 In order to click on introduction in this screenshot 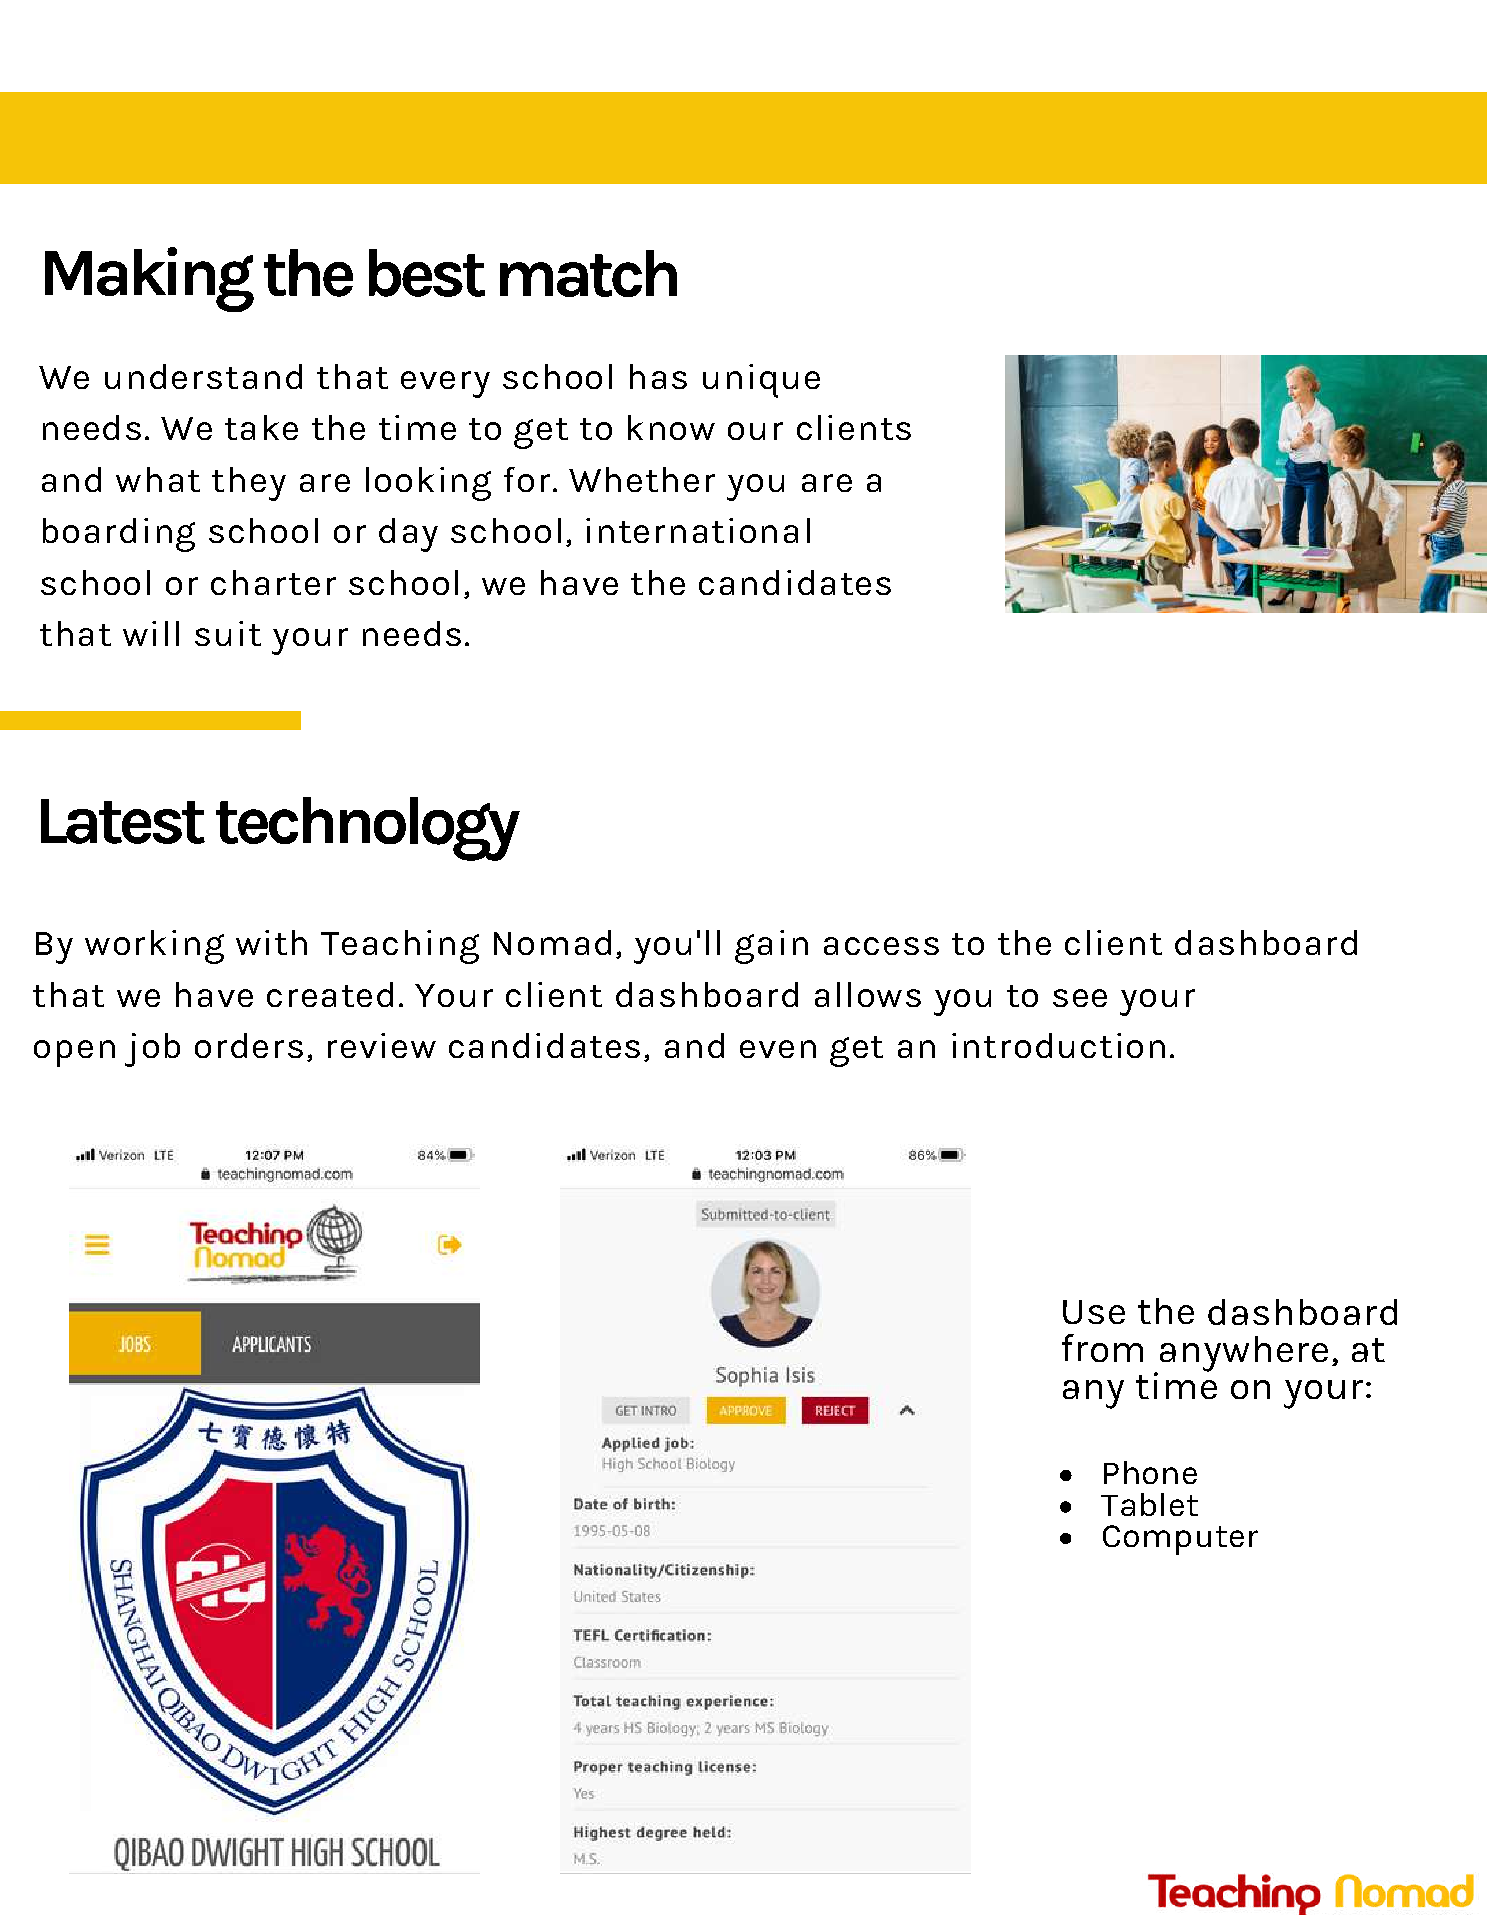, I will do `click(1058, 1045)`.
